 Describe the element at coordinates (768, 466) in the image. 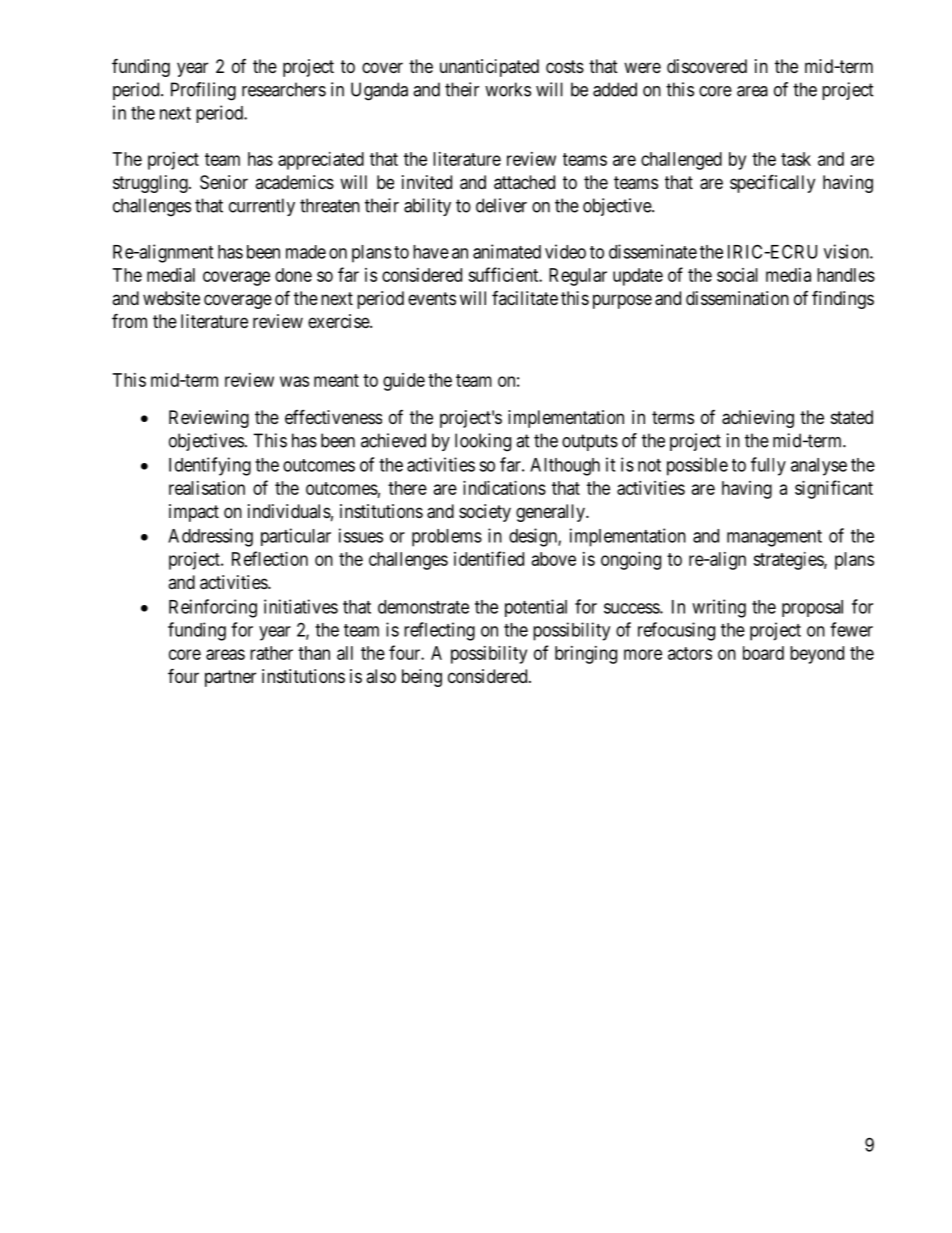

I see `fully` at that location.
